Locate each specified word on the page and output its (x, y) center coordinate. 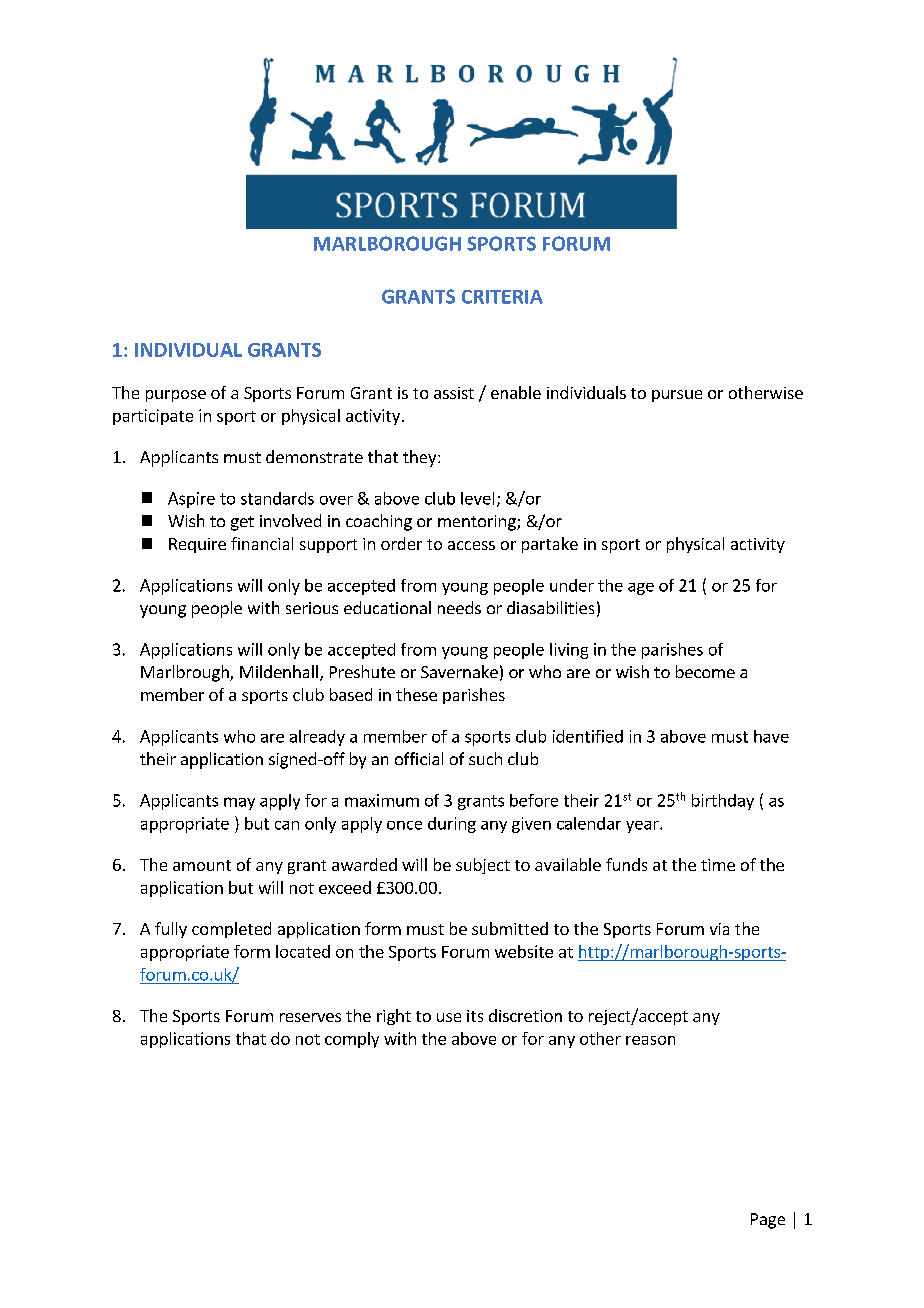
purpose (176, 396)
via (719, 929)
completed (231, 930)
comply (352, 1040)
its (475, 1016)
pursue (677, 396)
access (471, 545)
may (239, 803)
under (572, 585)
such (485, 758)
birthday (723, 802)
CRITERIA (502, 297)
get (242, 523)
